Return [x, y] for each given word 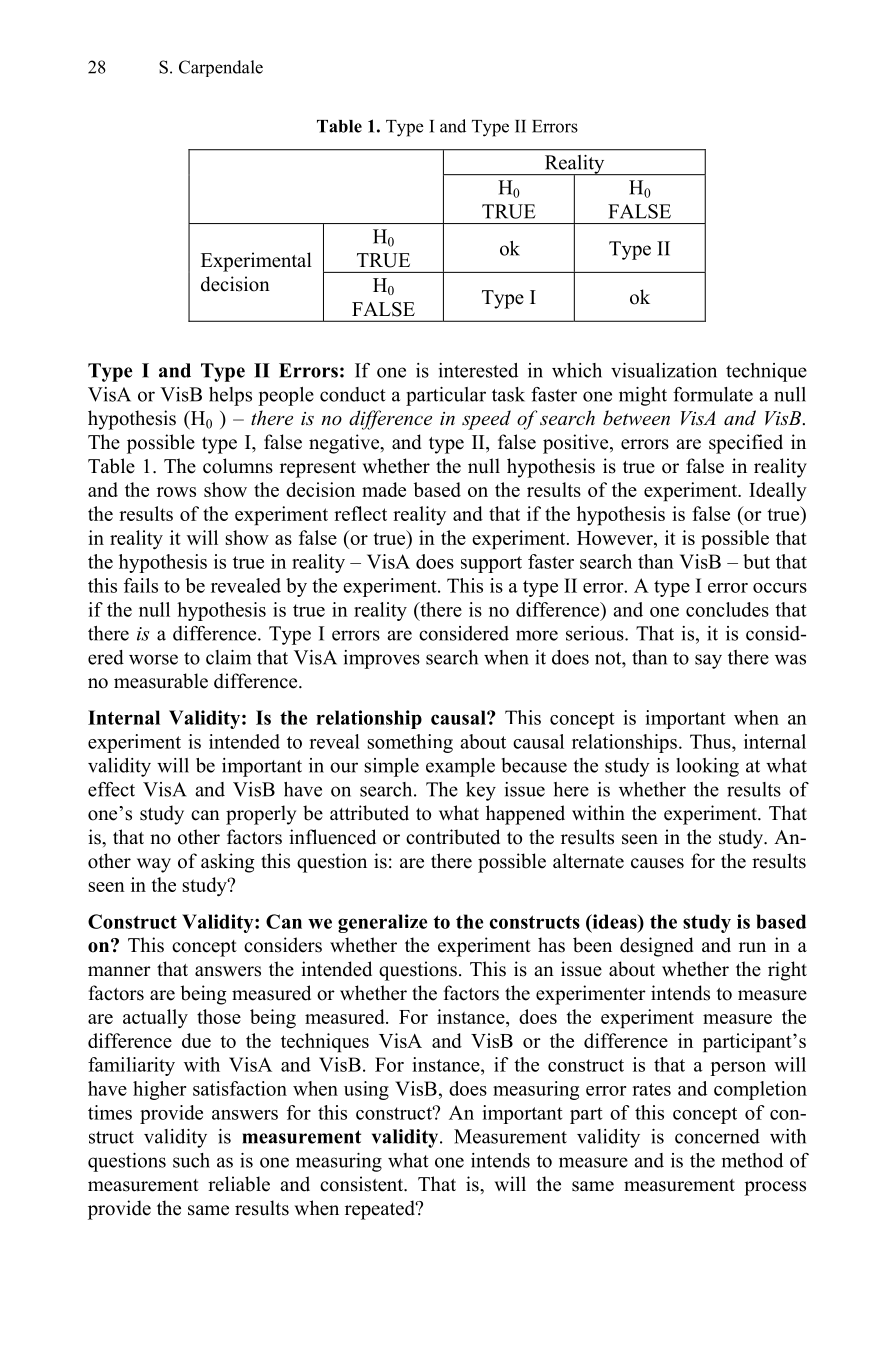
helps [230, 396]
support [491, 564]
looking [707, 767]
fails [141, 585]
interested [478, 370]
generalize [382, 923]
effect [111, 789]
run [752, 947]
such [191, 1160]
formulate [713, 394]
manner [119, 971]
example [460, 767]
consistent [363, 1184]
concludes [727, 609]
